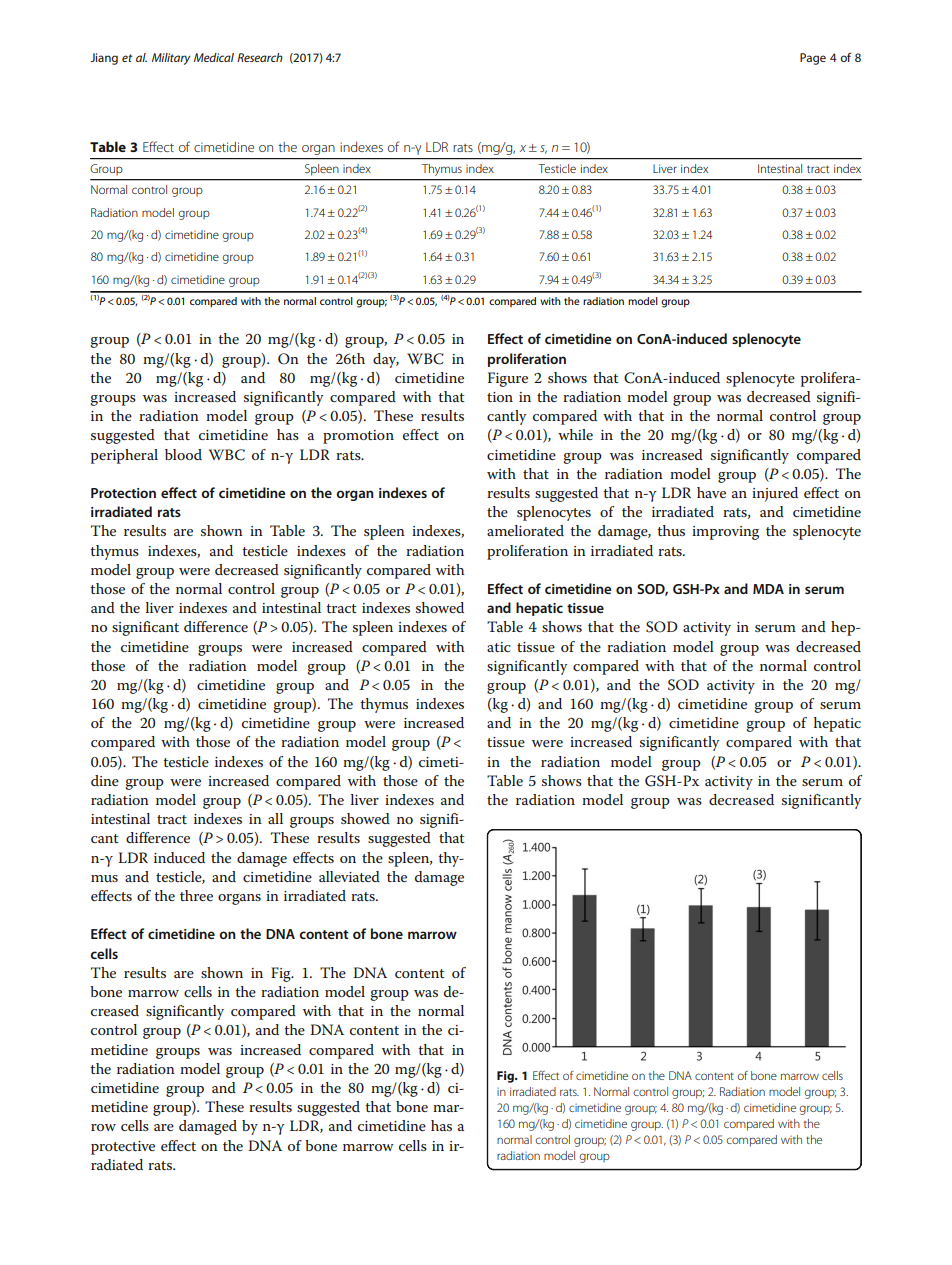  Describe the element at coordinates (725, 533) in the screenshot. I see `improving` at that location.
